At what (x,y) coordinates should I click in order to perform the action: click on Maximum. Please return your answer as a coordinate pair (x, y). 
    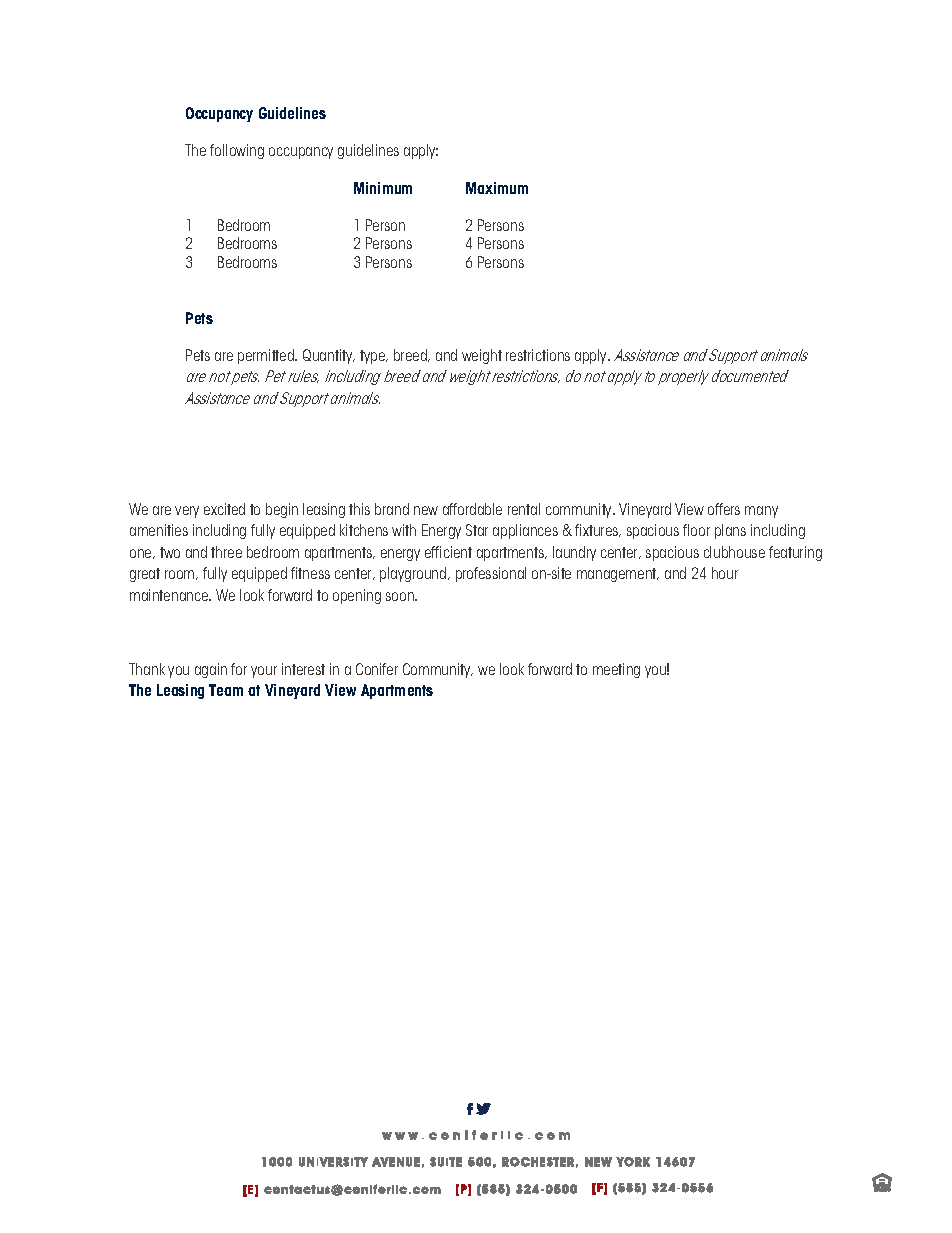
    Looking at the image, I should click on (497, 188).
